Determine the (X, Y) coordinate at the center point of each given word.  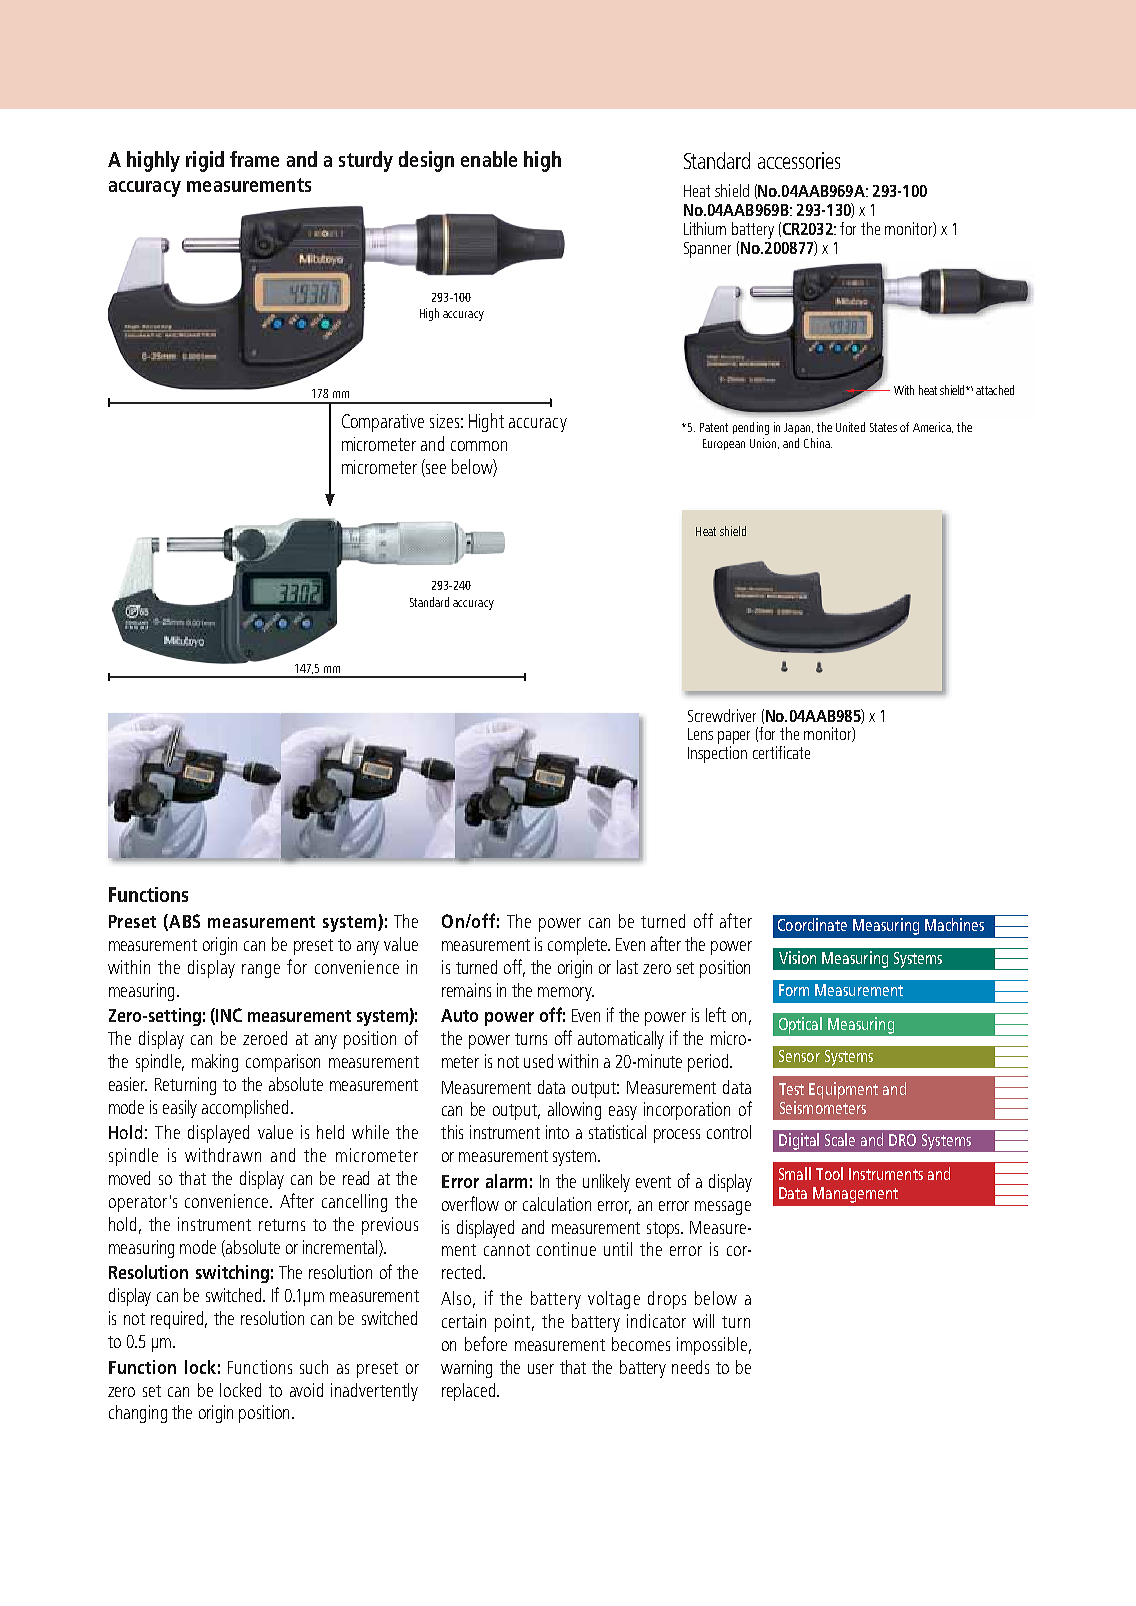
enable (489, 159)
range (261, 971)
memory (566, 994)
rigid (205, 161)
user (541, 1369)
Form (794, 990)
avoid (306, 1390)
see (435, 470)
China (818, 443)
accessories (799, 160)
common (479, 446)
